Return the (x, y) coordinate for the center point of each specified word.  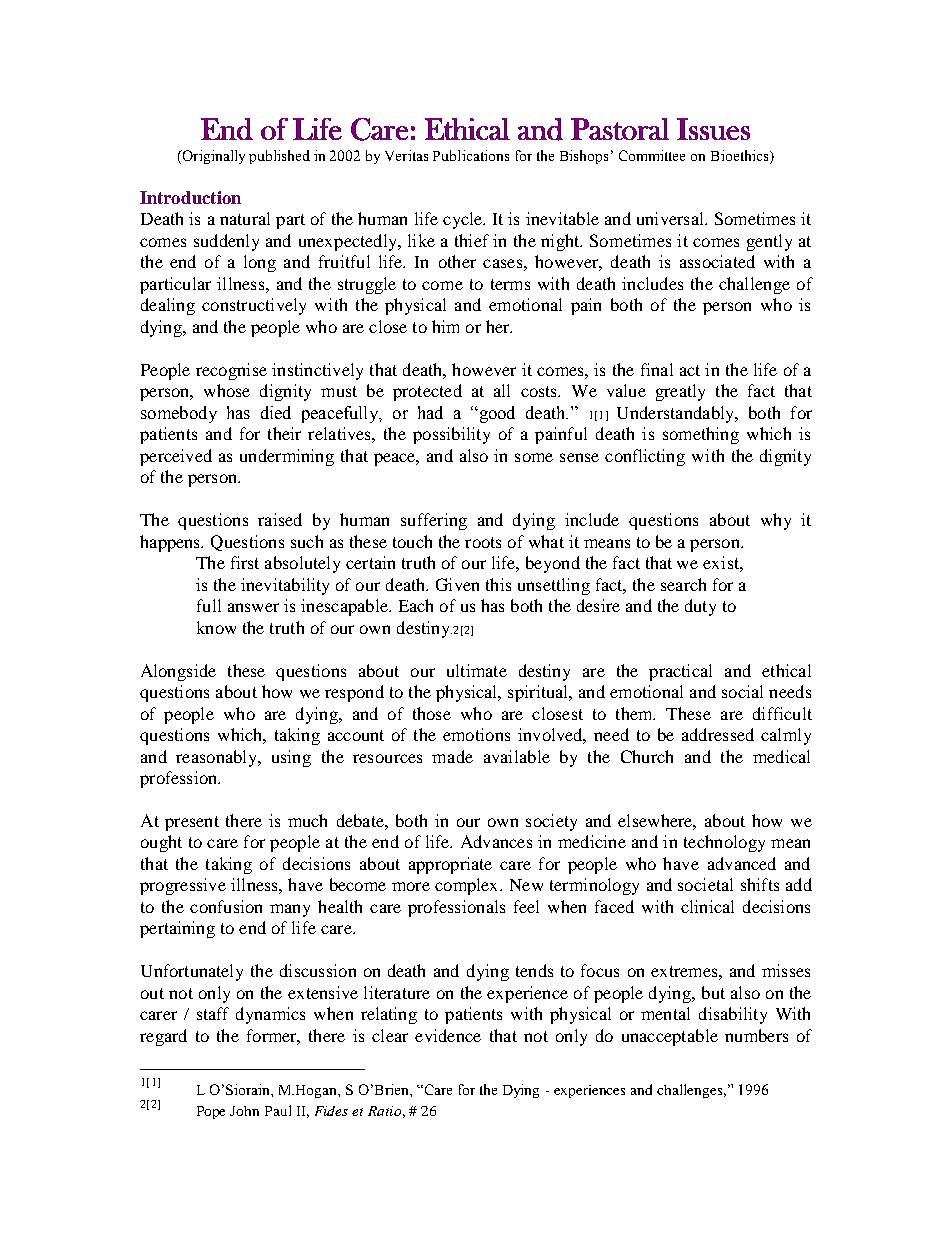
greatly (680, 392)
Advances (496, 841)
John (244, 1111)
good (496, 414)
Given (457, 584)
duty (700, 607)
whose (227, 390)
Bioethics (741, 157)
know (216, 627)
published (279, 157)
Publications (471, 155)
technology (724, 843)
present (192, 823)
